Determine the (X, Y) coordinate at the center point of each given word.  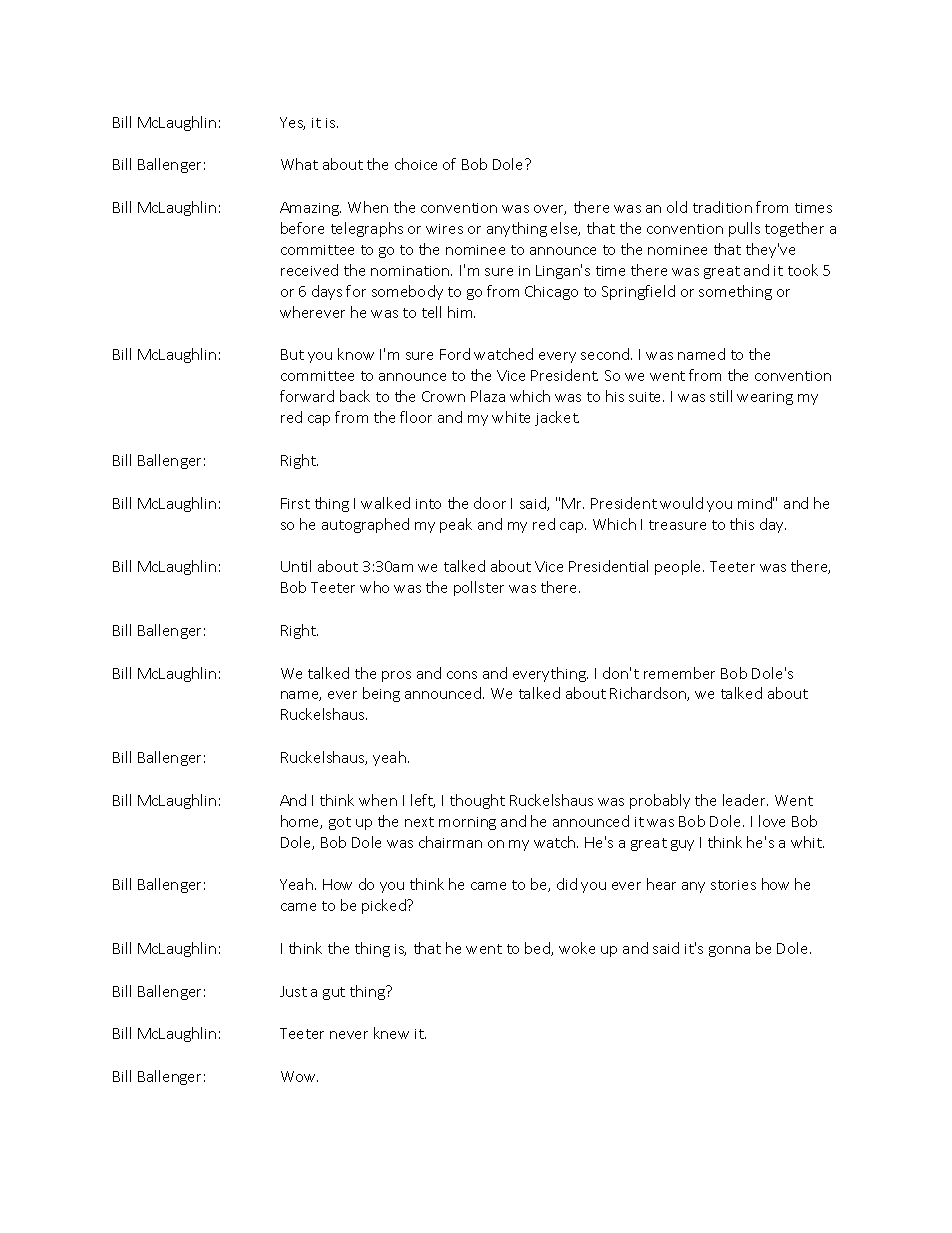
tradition (722, 207)
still (721, 396)
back (355, 396)
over (550, 210)
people (679, 567)
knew (391, 1033)
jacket (557, 418)
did (567, 884)
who (374, 587)
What (299, 164)
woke (577, 948)
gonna (729, 951)
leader (745, 800)
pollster (479, 588)
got (340, 823)
